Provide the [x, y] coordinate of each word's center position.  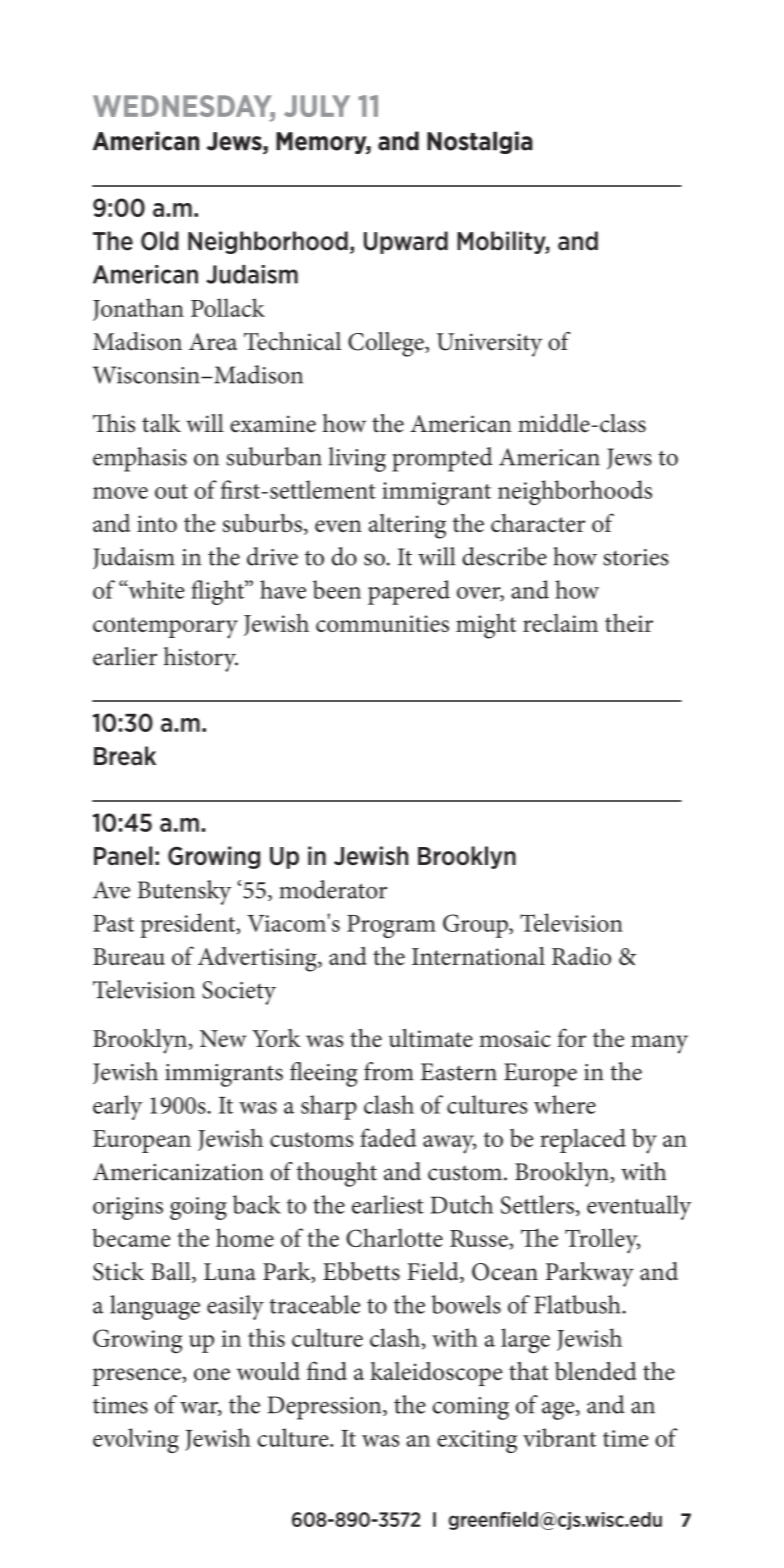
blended [595, 1371]
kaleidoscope [436, 1374]
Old [160, 241]
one [212, 1374]
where [565, 1104]
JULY [317, 106]
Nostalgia [480, 142]
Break [125, 756]
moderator [333, 889]
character [538, 523]
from [389, 1071]
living [357, 459]
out [171, 491]
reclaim [560, 623]
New [223, 1038]
